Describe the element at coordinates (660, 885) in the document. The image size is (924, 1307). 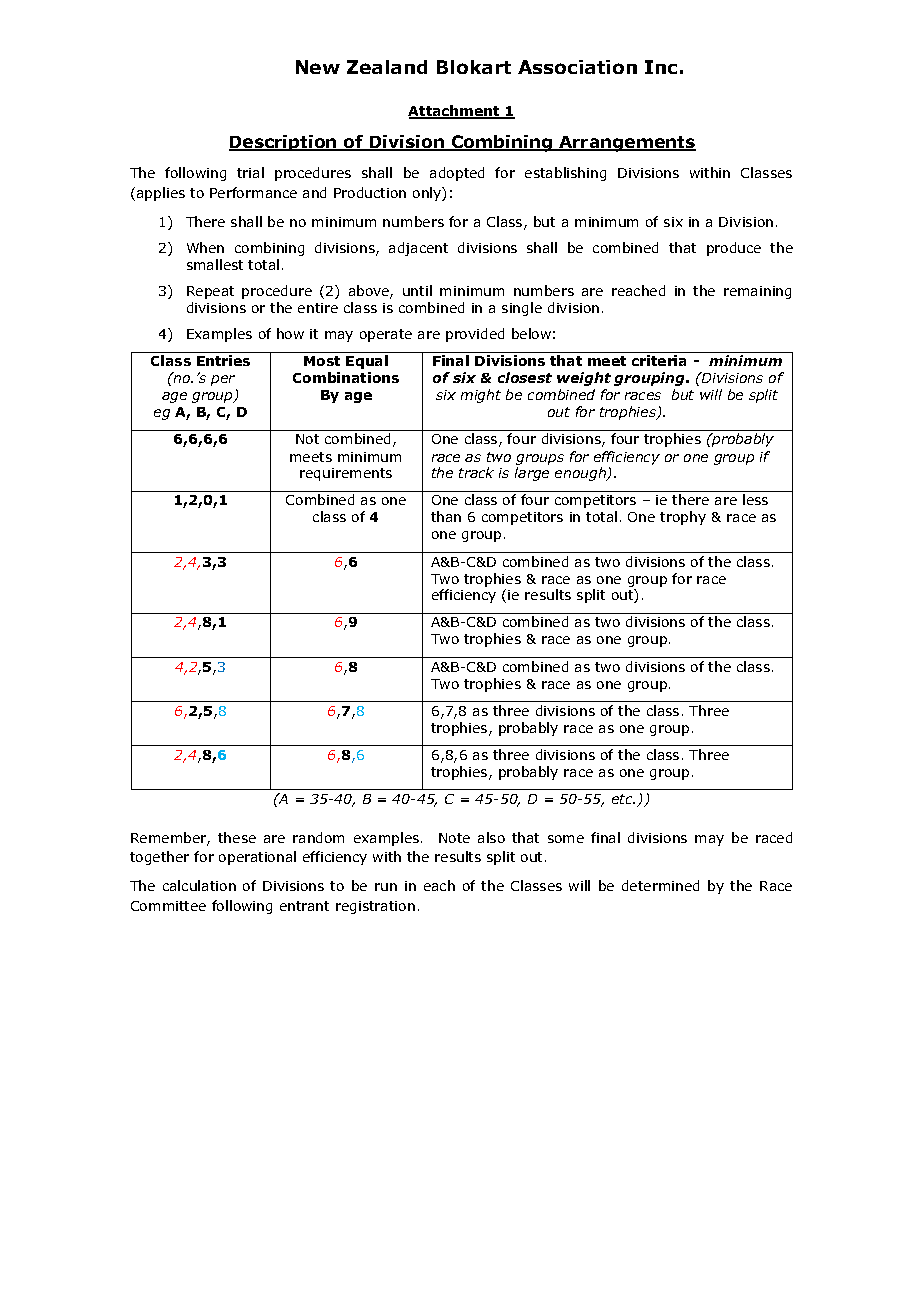
I see `determined` at that location.
